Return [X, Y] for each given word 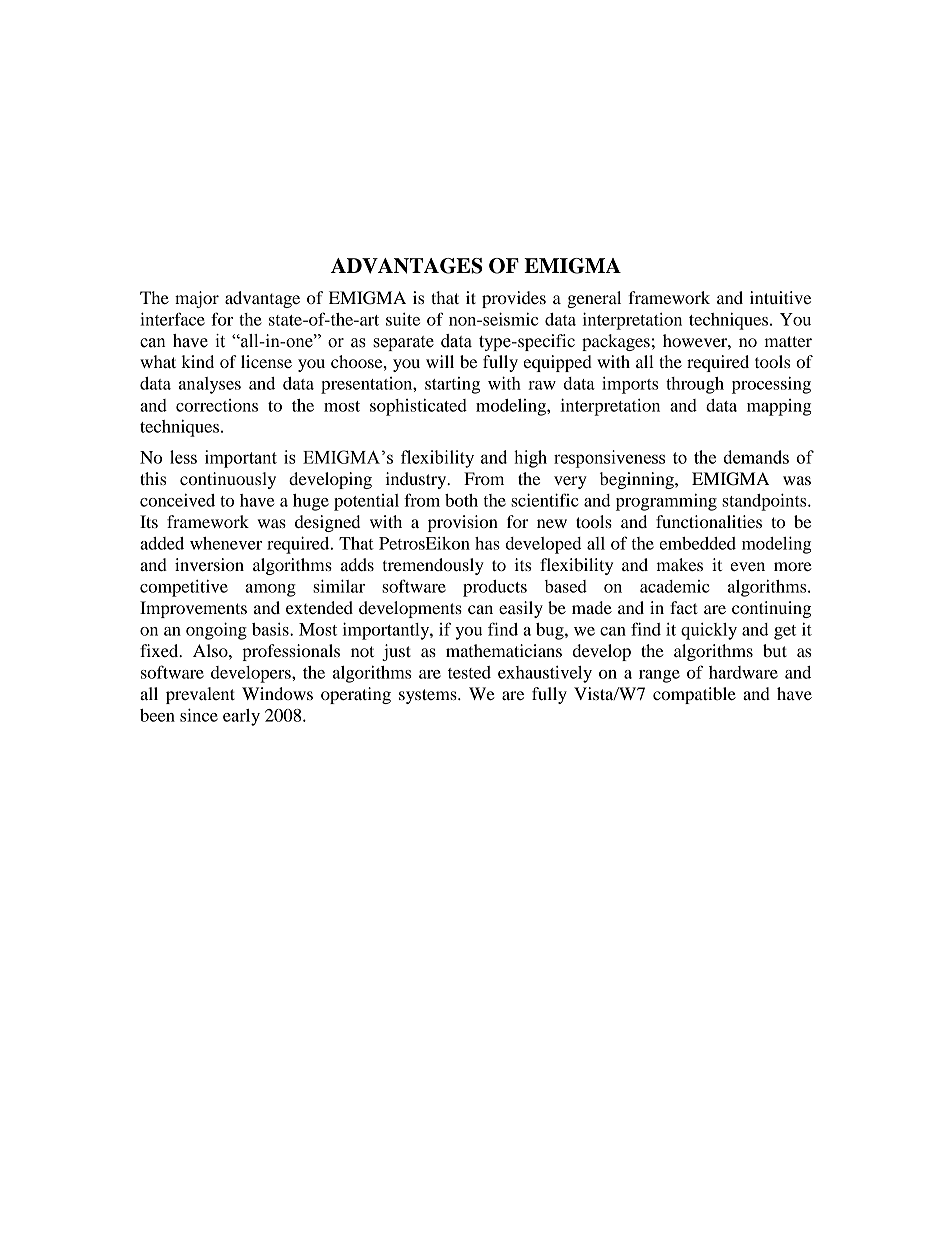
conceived [177, 500]
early [241, 717]
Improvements [193, 609]
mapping [779, 407]
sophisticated [418, 407]
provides [514, 299]
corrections [217, 405]
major [197, 299]
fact [684, 607]
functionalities [709, 521]
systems [429, 696]
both [461, 500]
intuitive [780, 297]
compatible [694, 695]
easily [521, 609]
